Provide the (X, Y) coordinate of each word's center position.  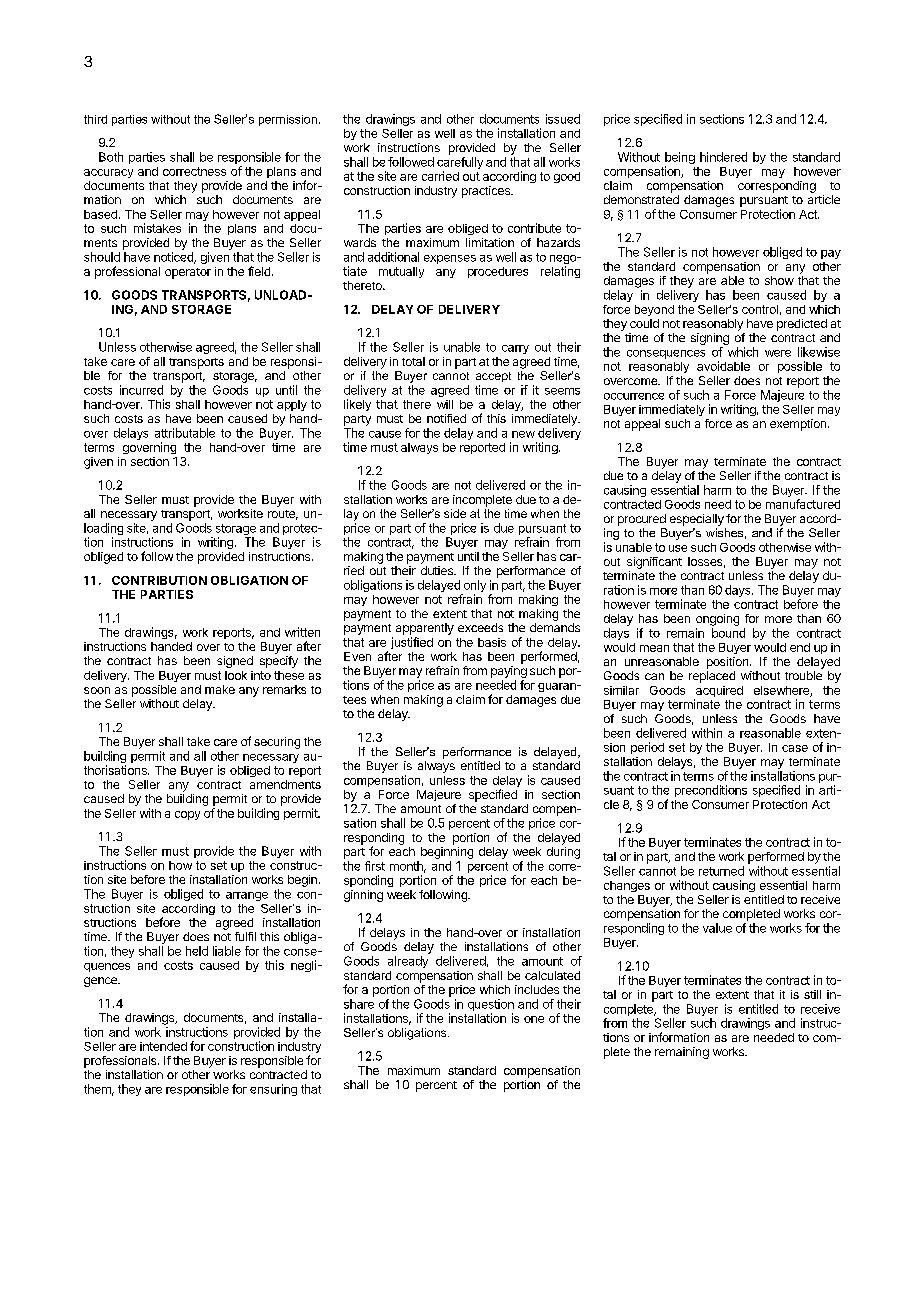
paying (509, 672)
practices (487, 192)
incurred (141, 390)
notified (446, 418)
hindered (723, 157)
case (795, 748)
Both (111, 157)
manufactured (803, 504)
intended (163, 1046)
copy (187, 815)
